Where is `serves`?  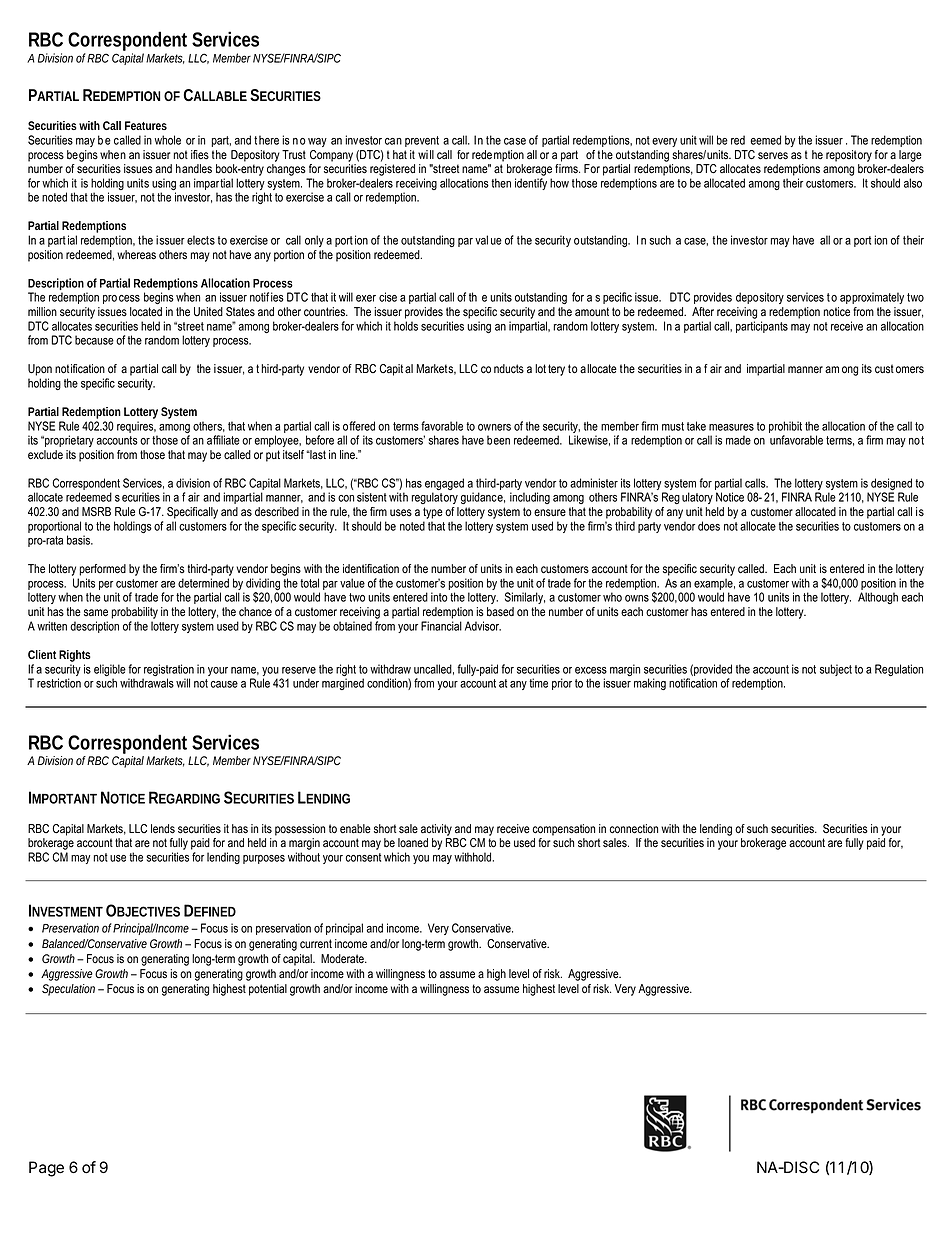
serves is located at coordinates (773, 156).
